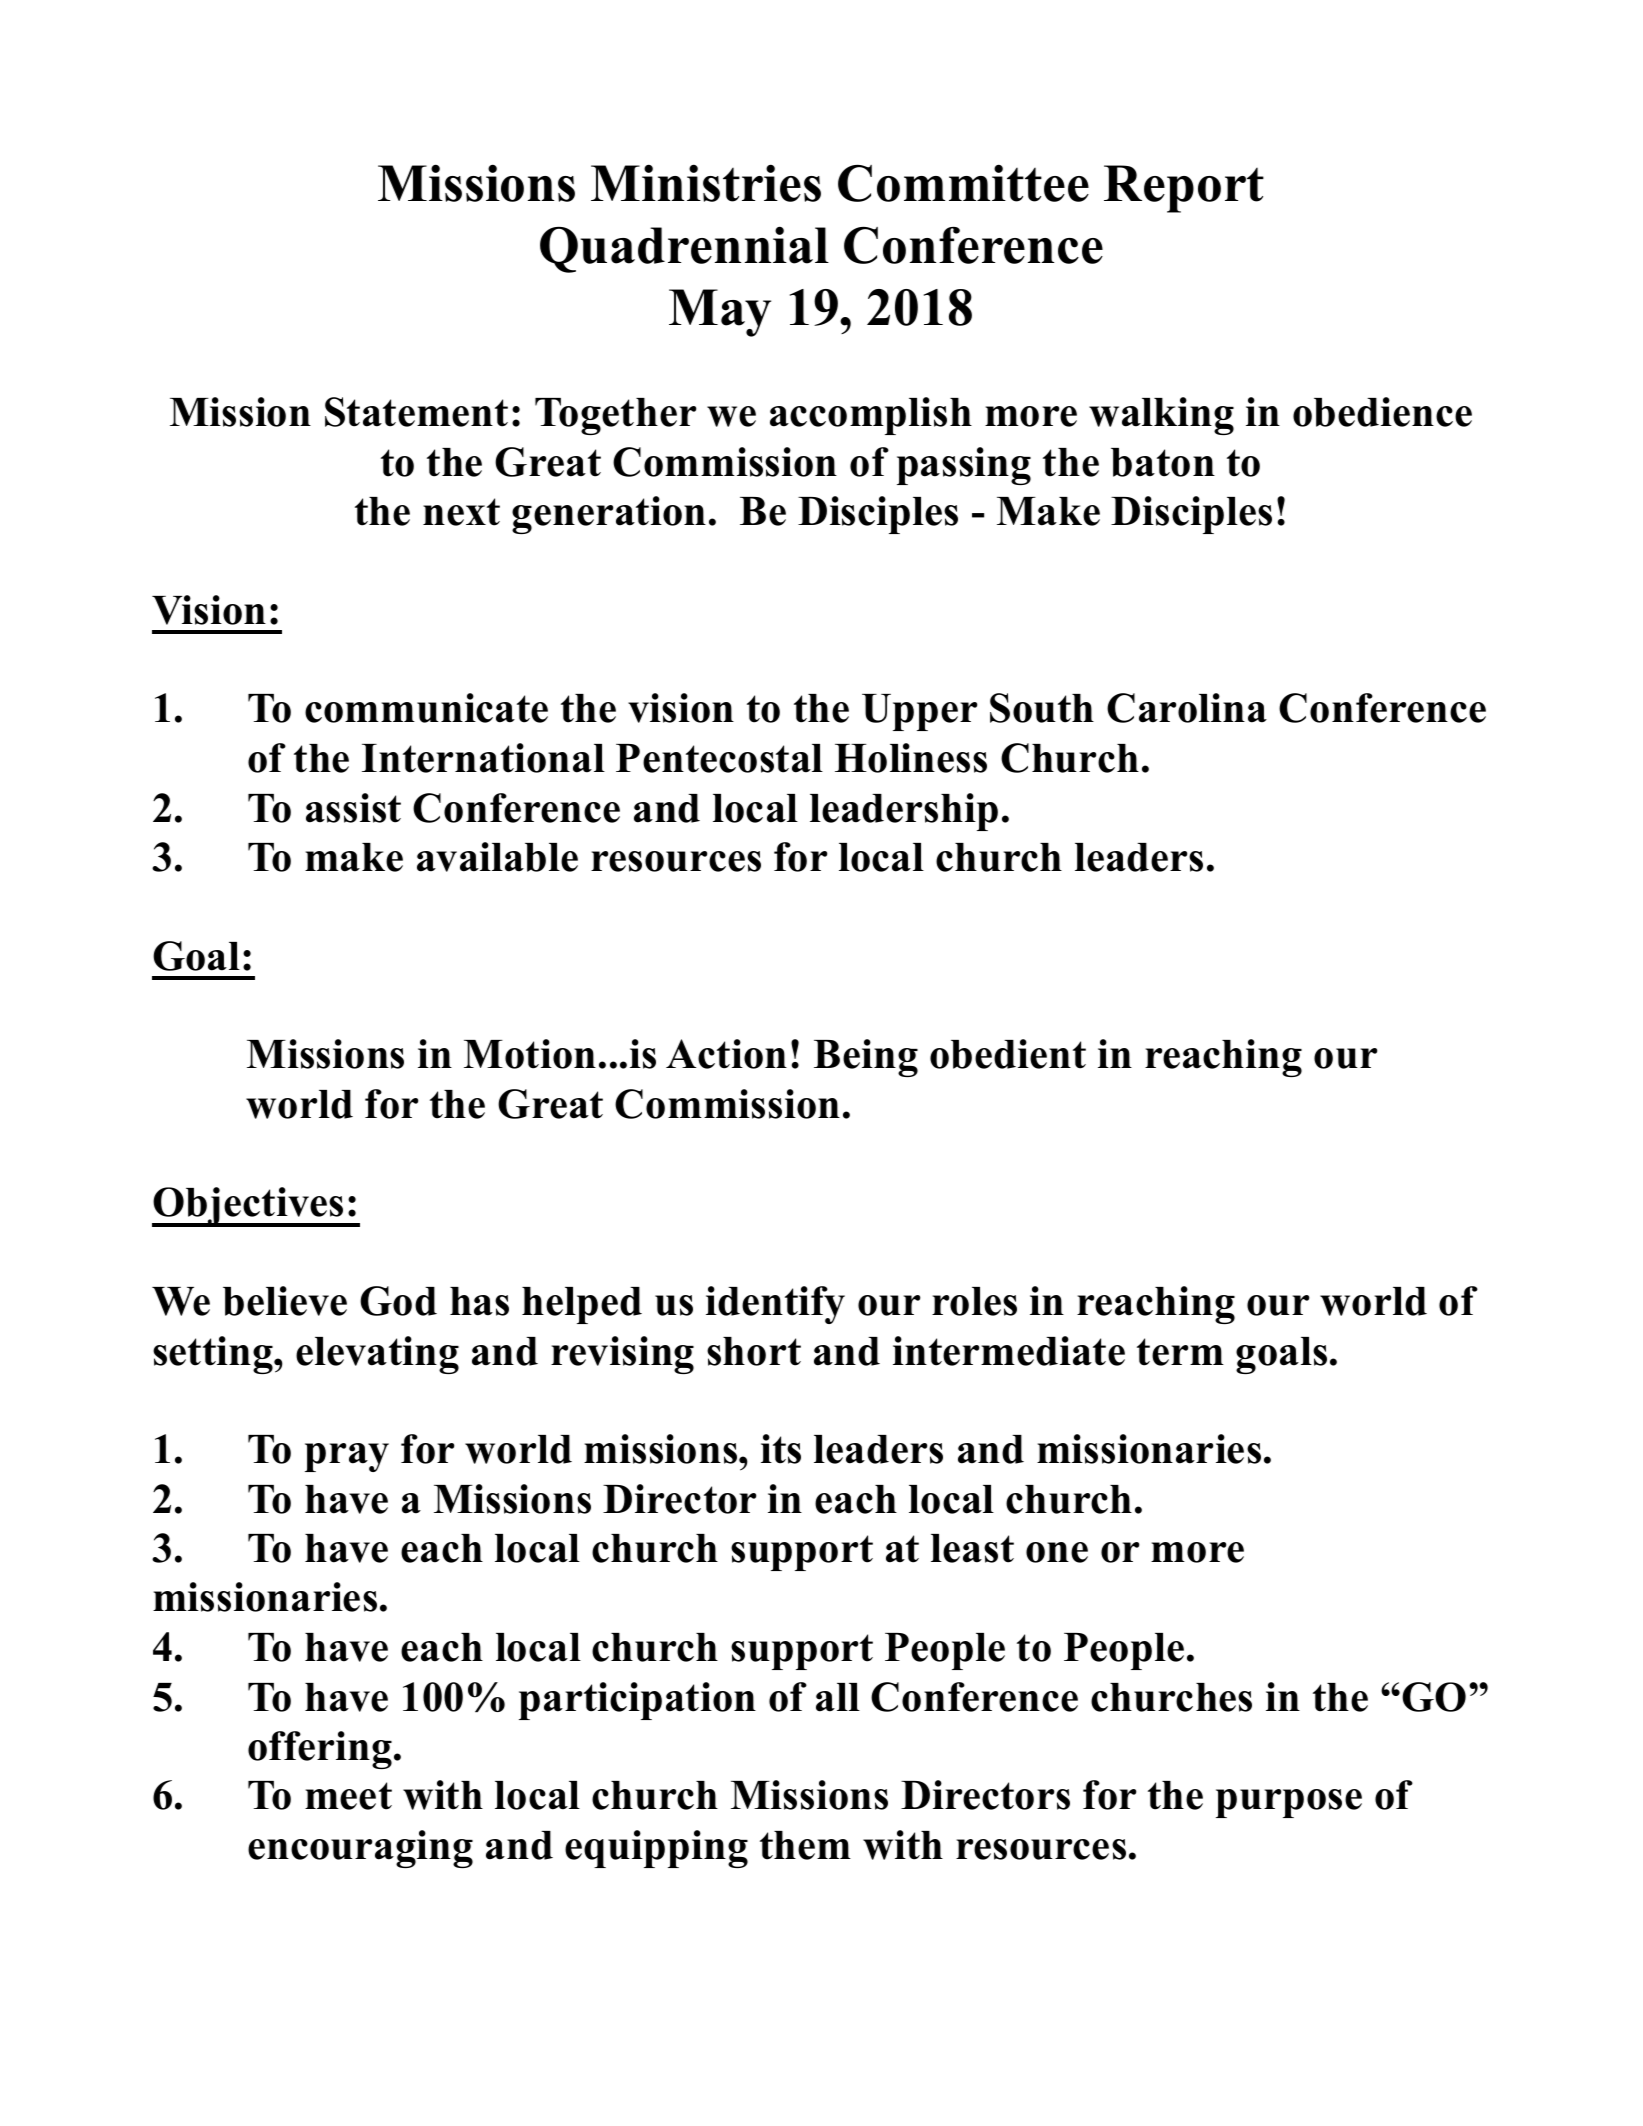 The width and height of the page is (1643, 2126). I want to click on Statement, so click(416, 412).
